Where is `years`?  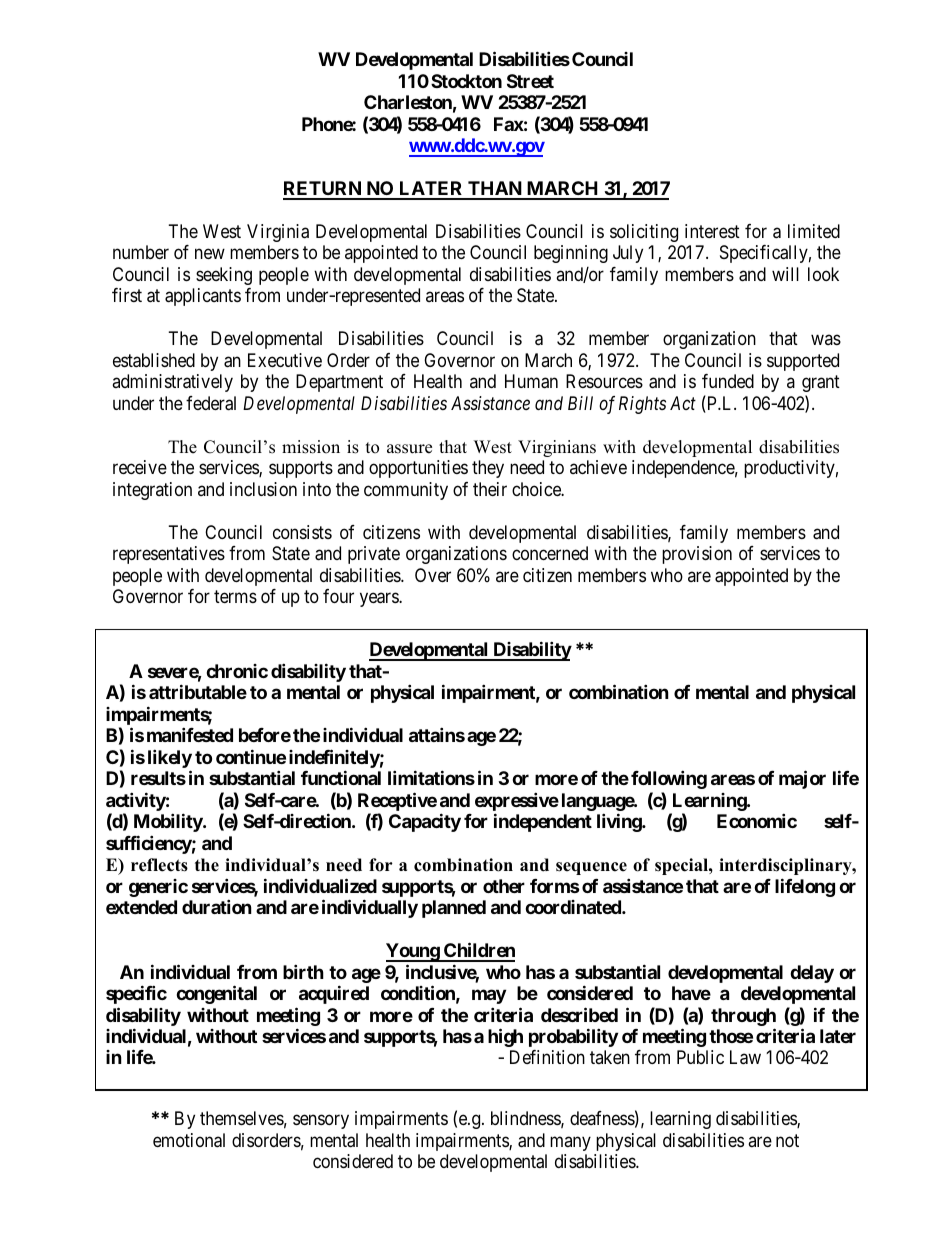 years is located at coordinates (380, 599).
